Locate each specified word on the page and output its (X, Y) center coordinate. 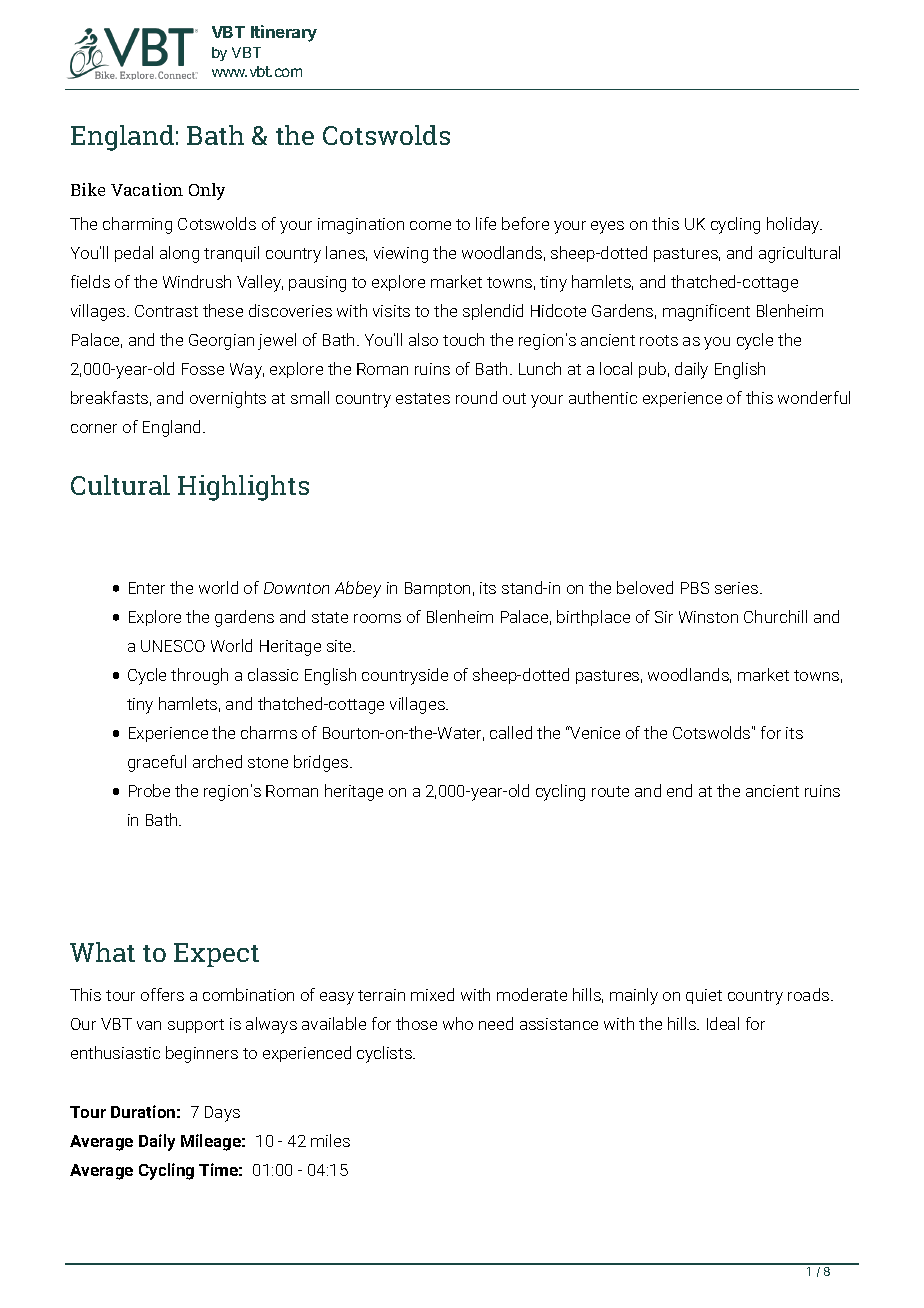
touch (463, 339)
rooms (377, 618)
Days (222, 1114)
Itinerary (284, 33)
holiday (794, 225)
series (738, 588)
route (610, 791)
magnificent (706, 312)
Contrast (166, 311)
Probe (149, 790)
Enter (147, 588)
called (511, 732)
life (486, 223)
